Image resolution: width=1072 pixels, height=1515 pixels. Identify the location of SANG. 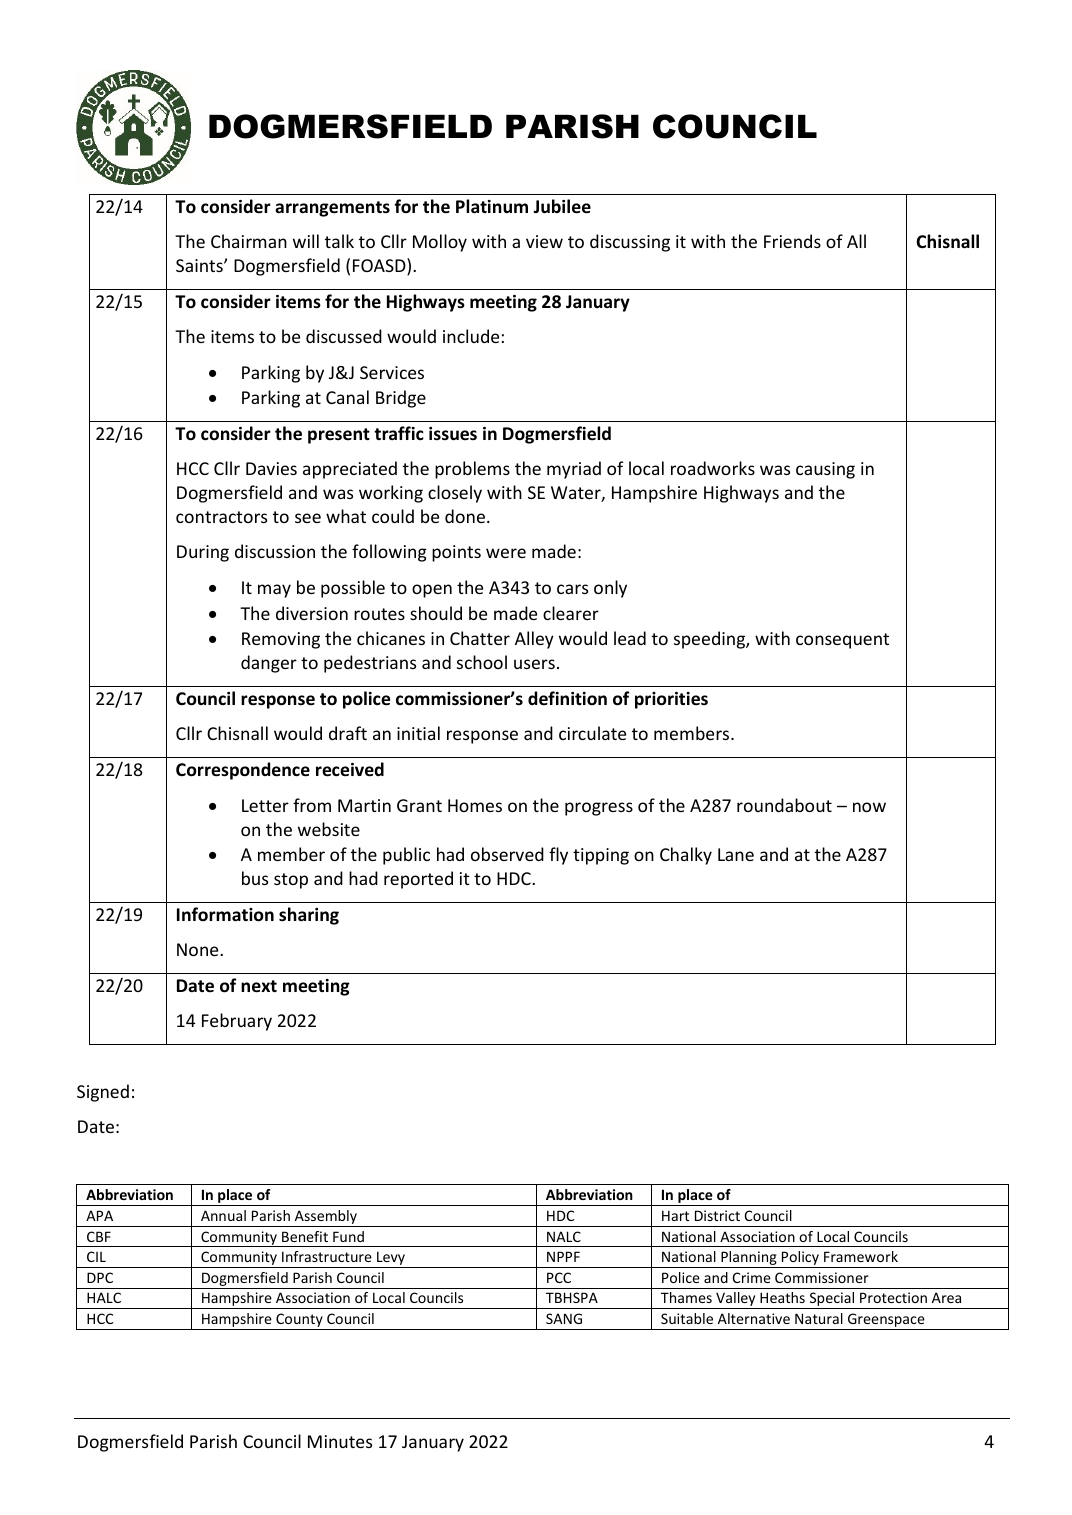
(564, 1318).
